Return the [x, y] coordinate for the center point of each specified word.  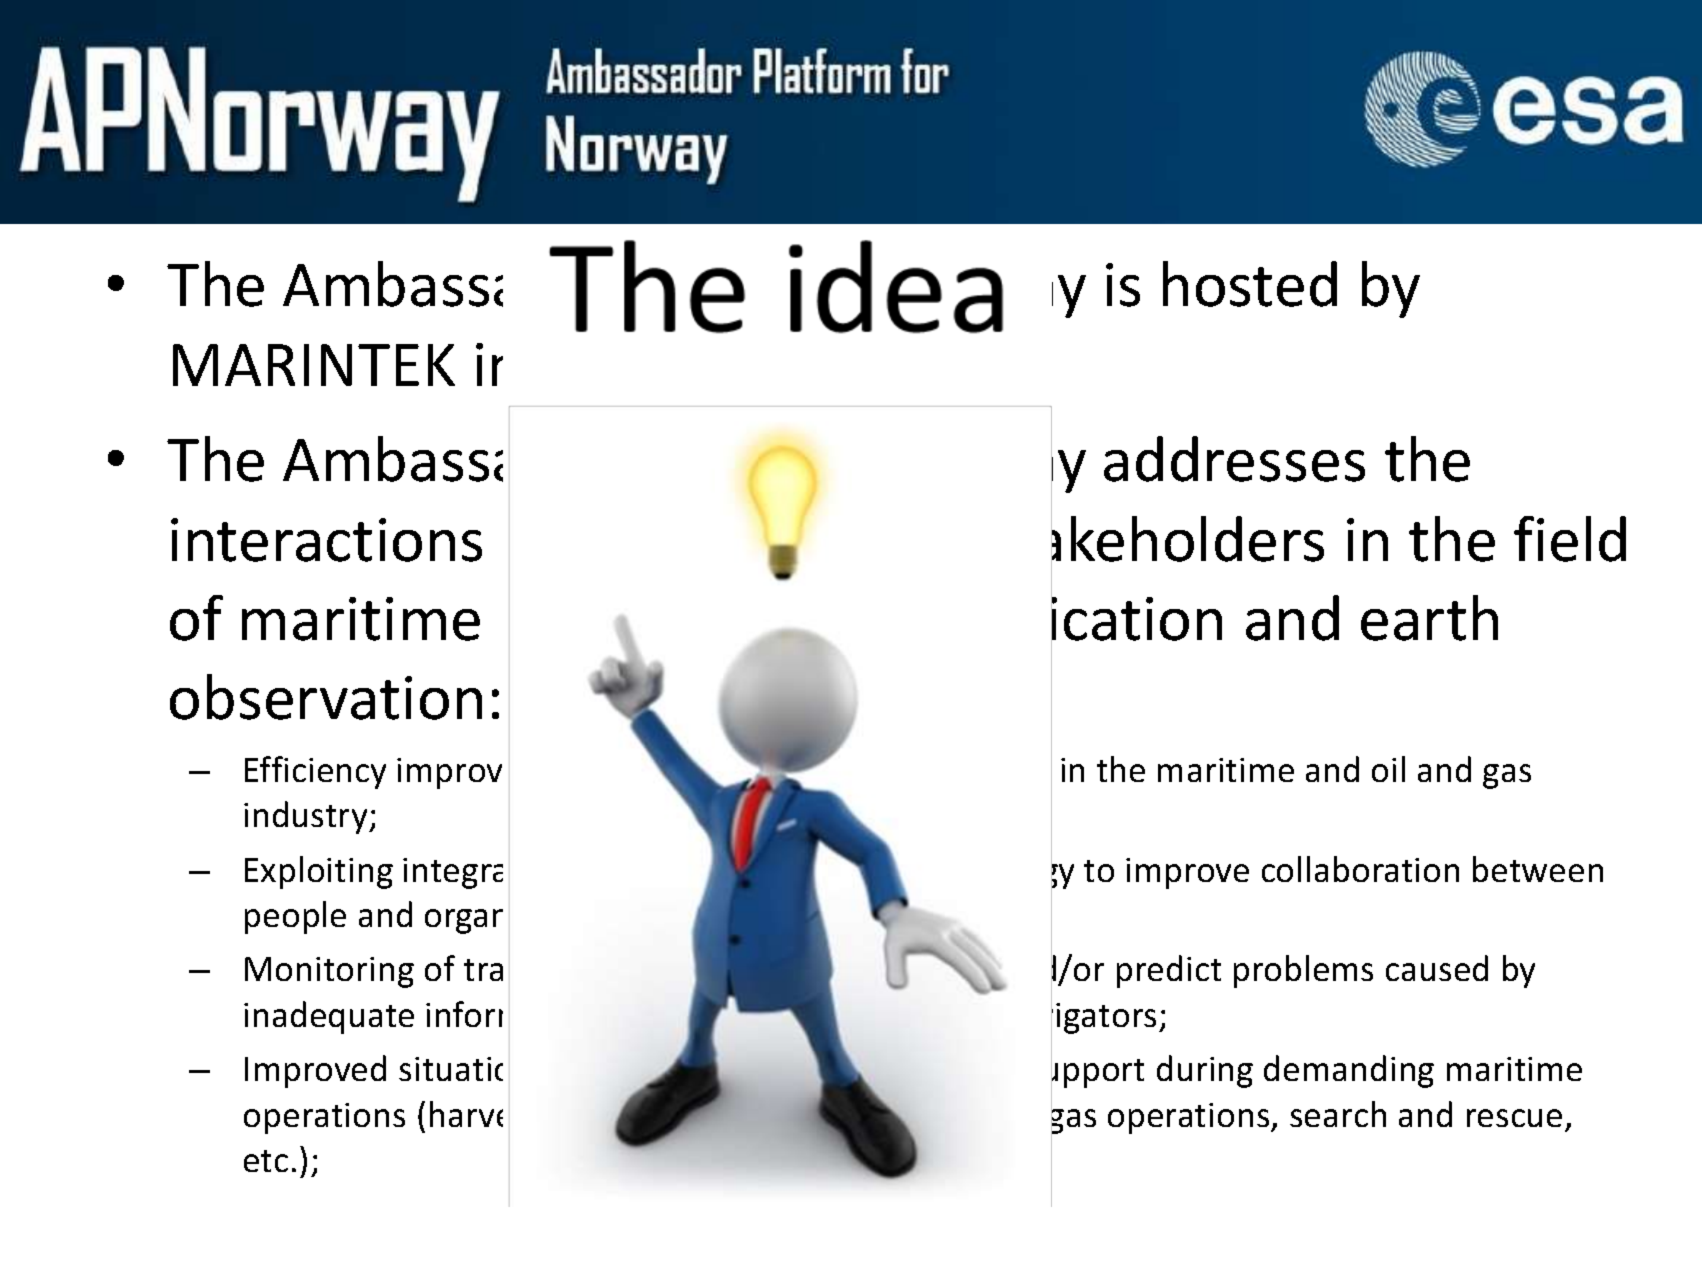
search [1338, 1114]
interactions [326, 540]
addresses [1234, 459]
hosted [1250, 284]
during [1205, 1071]
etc [266, 1161]
